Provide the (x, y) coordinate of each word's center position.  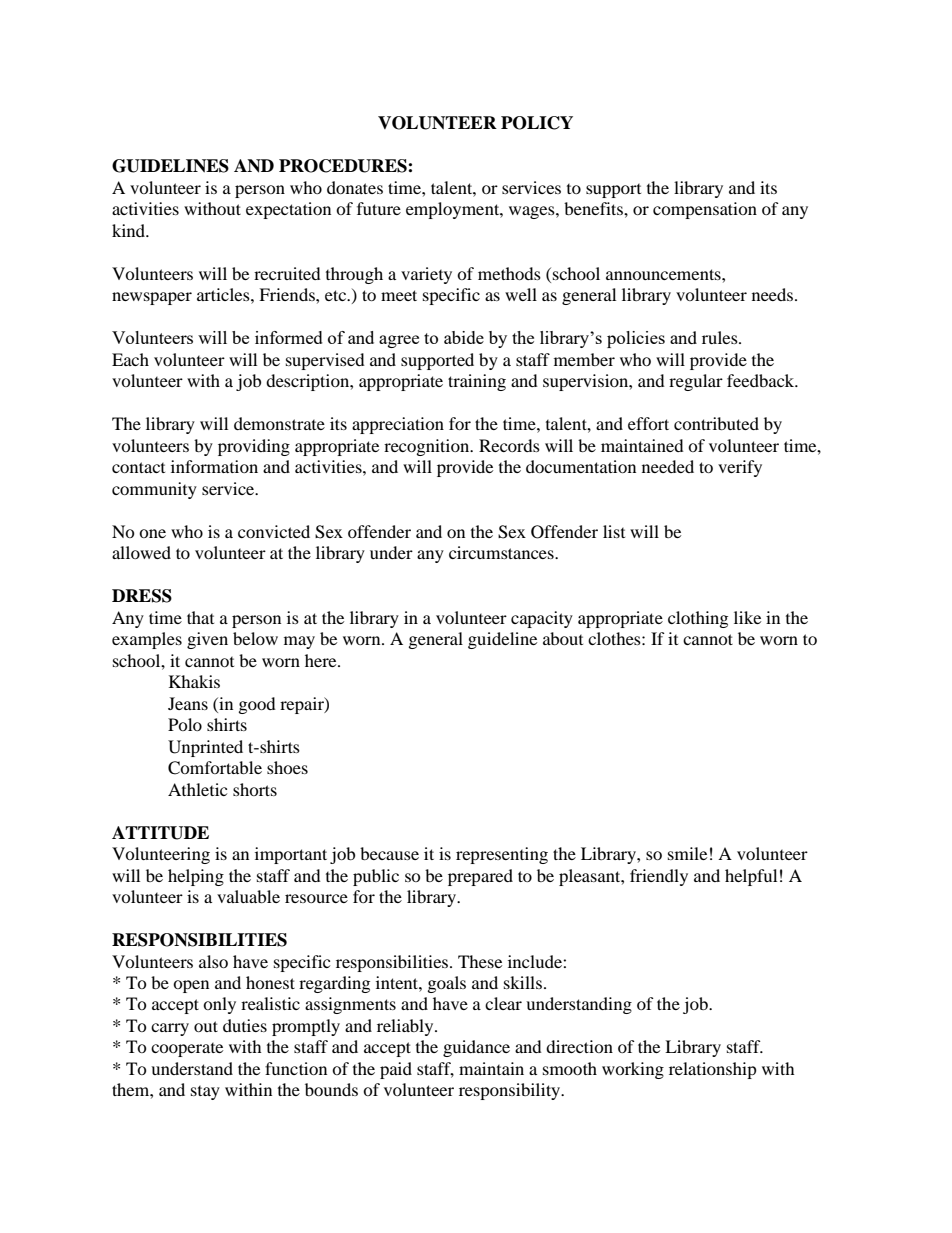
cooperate (187, 1050)
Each (130, 359)
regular (696, 382)
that (200, 617)
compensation (705, 210)
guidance (476, 1048)
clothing (698, 619)
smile (687, 853)
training (477, 382)
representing (502, 855)
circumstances (502, 552)
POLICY (537, 123)
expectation (288, 210)
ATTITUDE (160, 833)
